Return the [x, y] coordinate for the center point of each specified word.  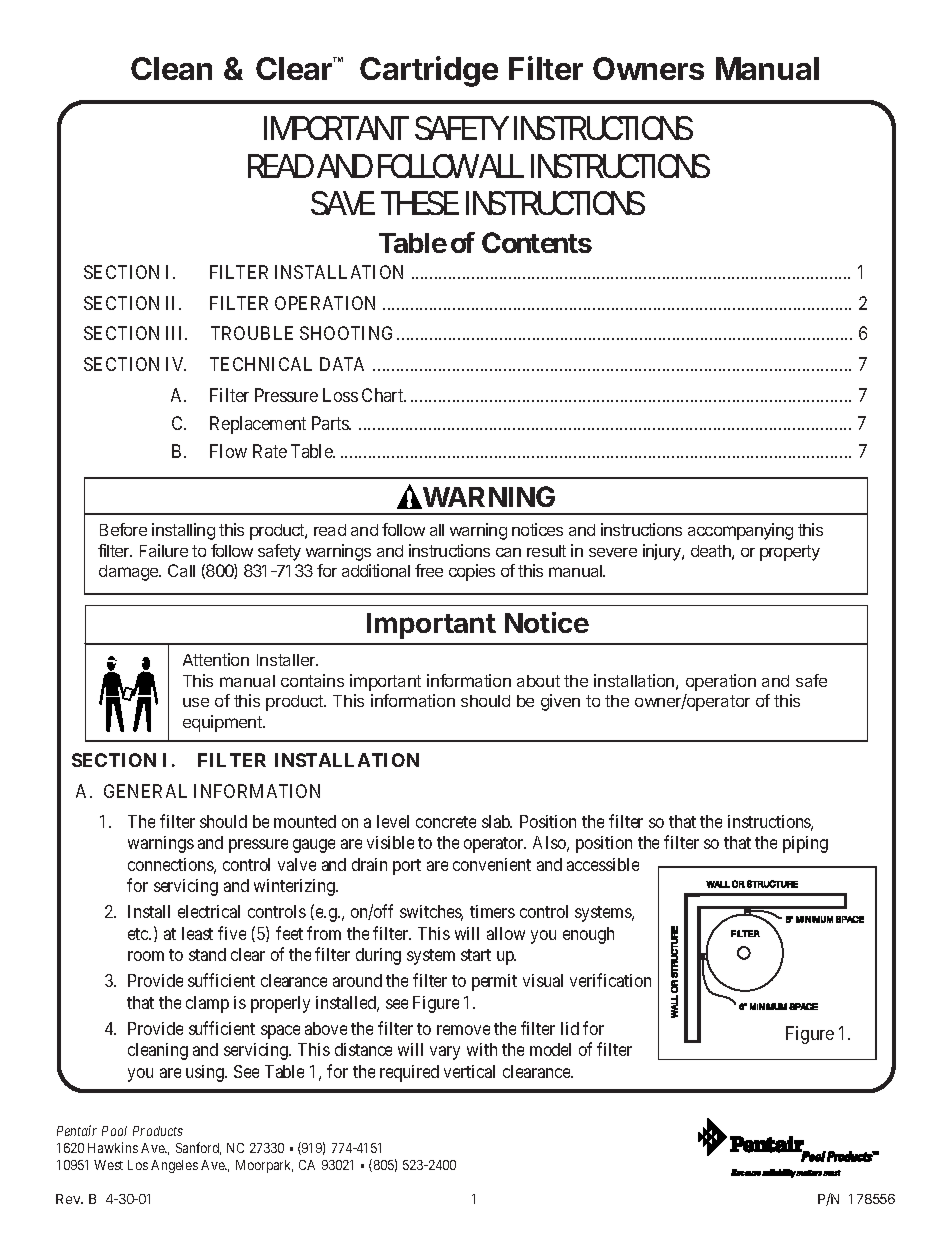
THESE [420, 203]
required [409, 1073]
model [550, 1049]
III [176, 333]
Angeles [174, 1166]
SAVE [343, 203]
